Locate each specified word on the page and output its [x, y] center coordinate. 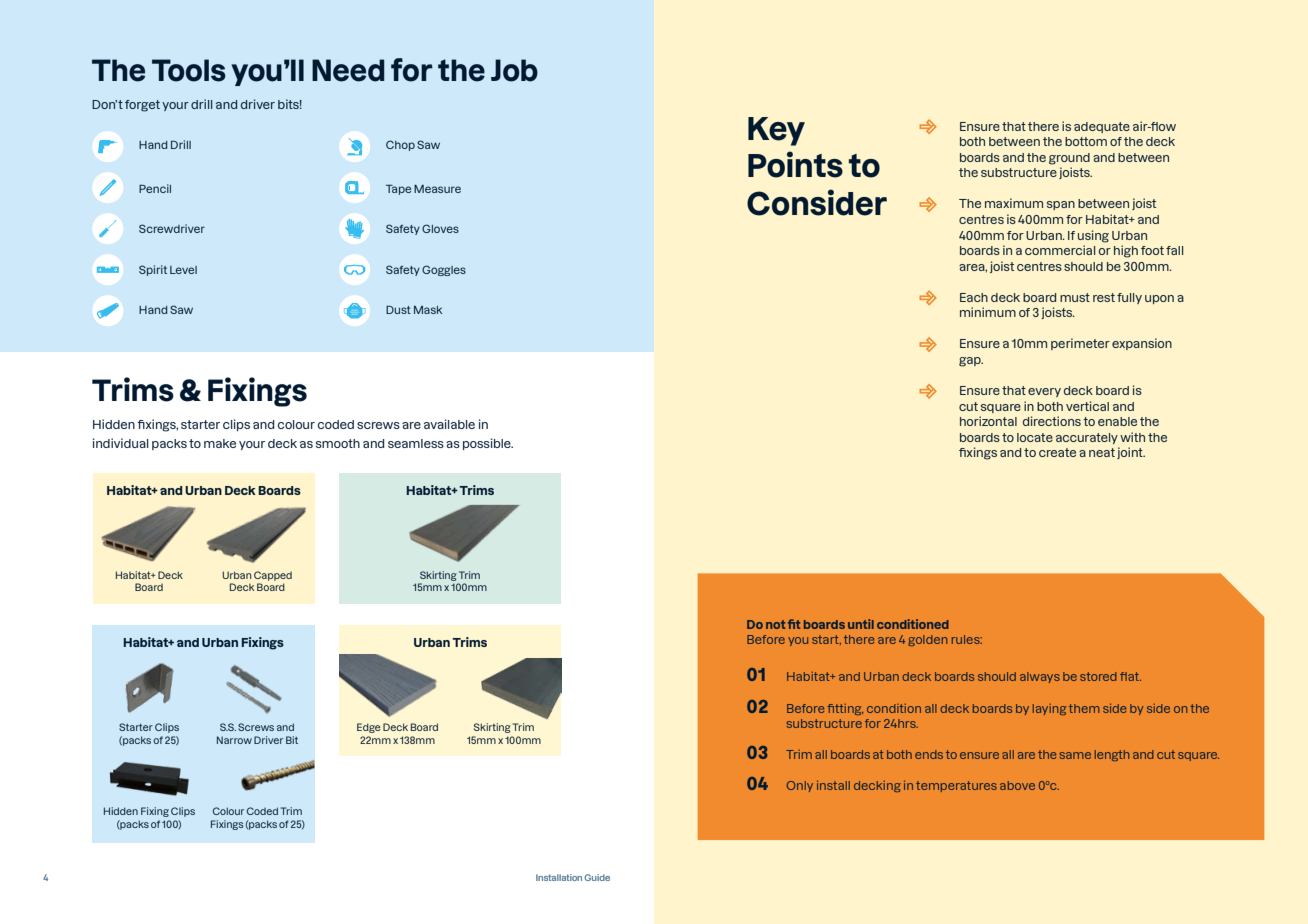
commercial [1060, 250]
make [220, 443]
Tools [189, 70]
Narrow [234, 740]
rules [967, 639]
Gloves [440, 228]
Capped [273, 576]
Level [183, 270]
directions [1052, 421]
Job [514, 70]
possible [488, 444]
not [775, 624]
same [1075, 755]
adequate [1102, 127]
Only [800, 786]
